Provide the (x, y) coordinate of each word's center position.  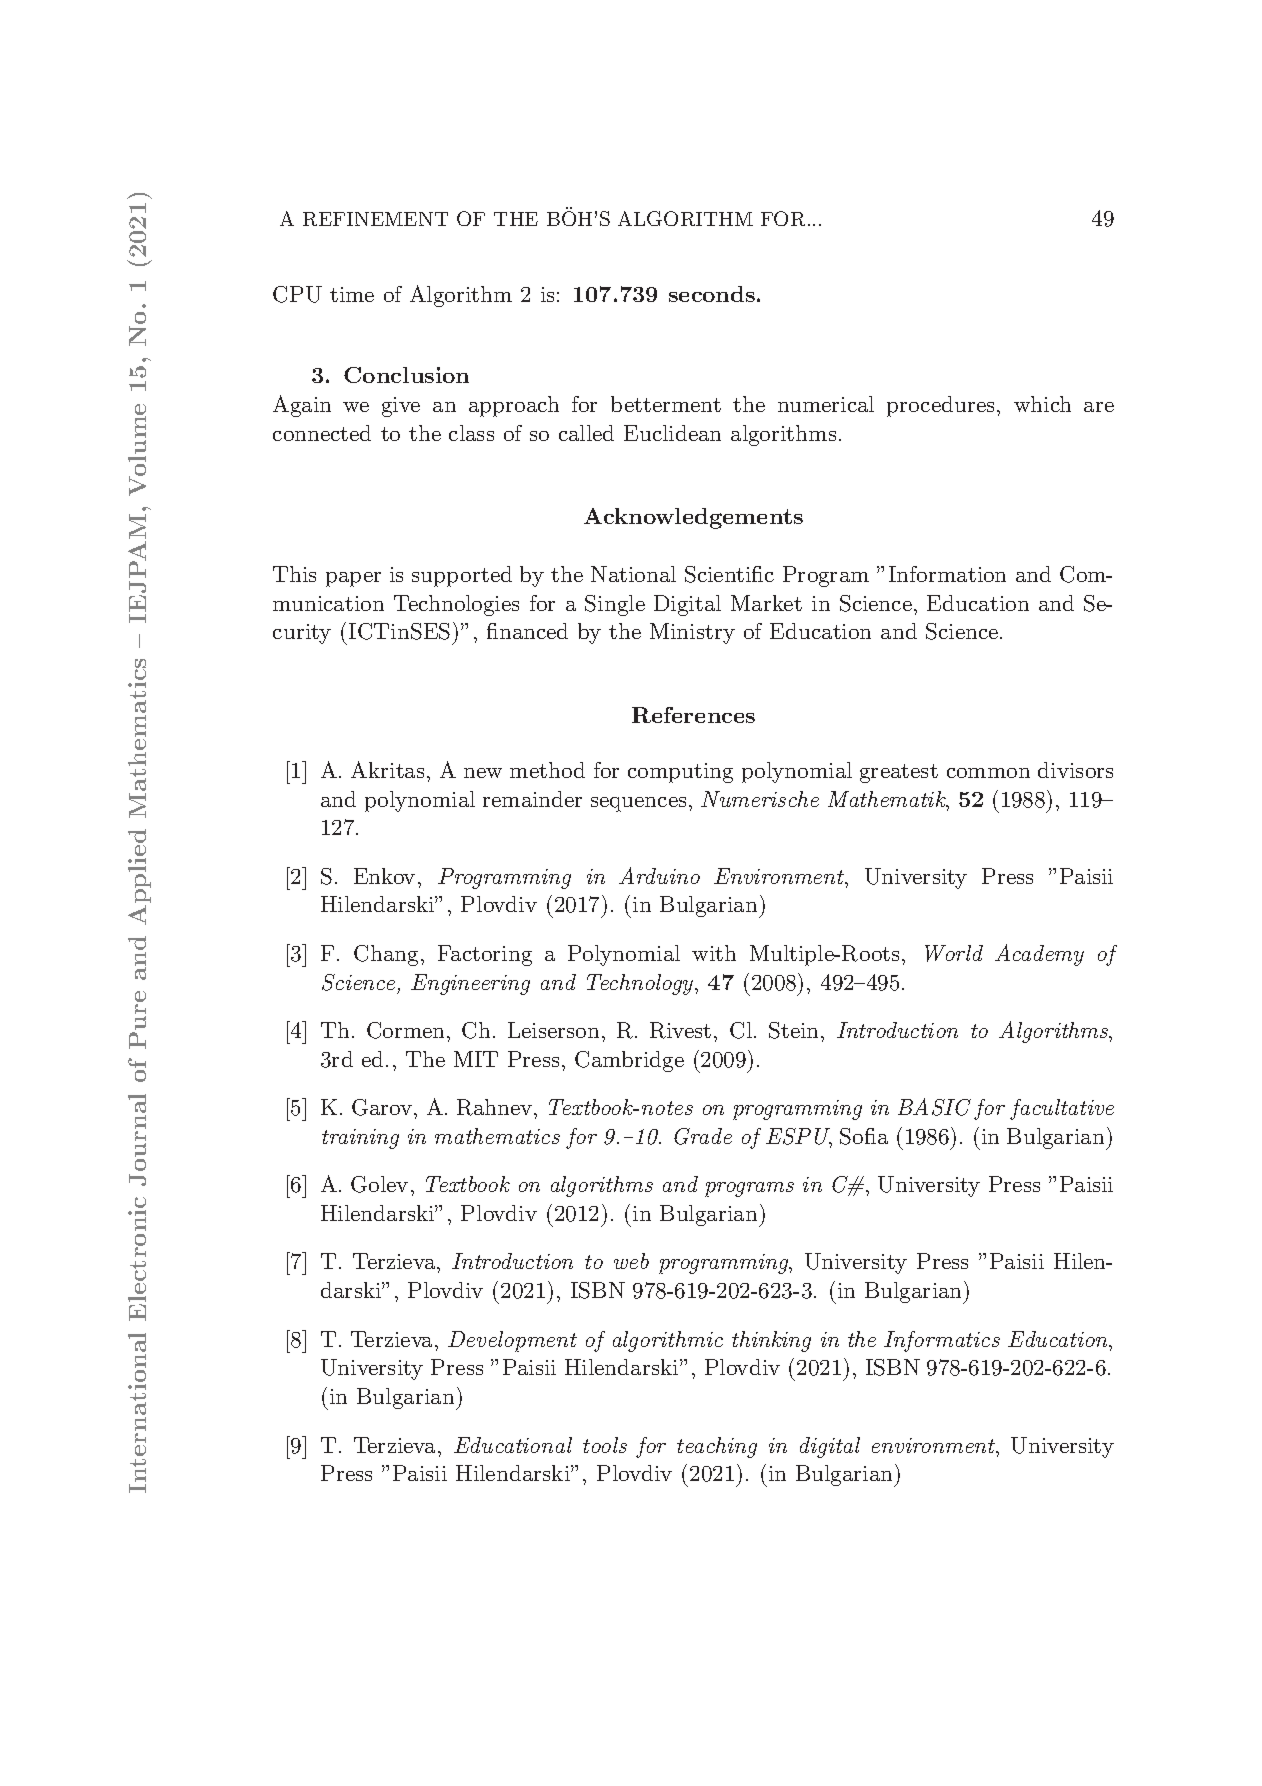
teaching (717, 1447)
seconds (713, 294)
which (1042, 404)
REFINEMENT (375, 219)
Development (512, 1341)
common (988, 773)
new (483, 773)
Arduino (659, 875)
